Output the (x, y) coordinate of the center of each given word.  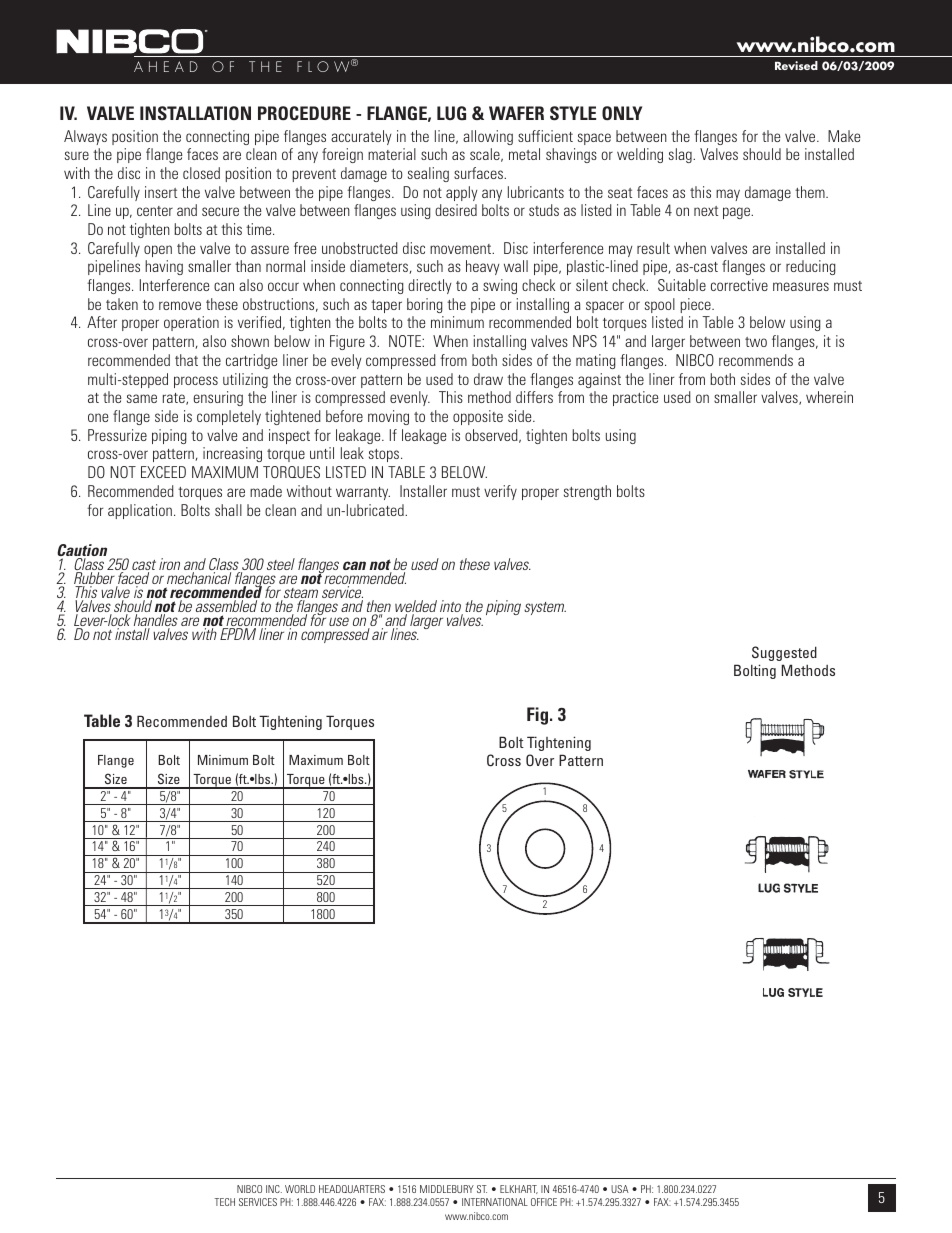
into (451, 607)
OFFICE (544, 1202)
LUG (451, 113)
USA (620, 1189)
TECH (225, 1202)
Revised (796, 65)
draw (488, 379)
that (186, 360)
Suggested (784, 653)
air (380, 634)
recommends (756, 360)
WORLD (300, 1189)
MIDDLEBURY (447, 1189)
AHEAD (166, 66)
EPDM (238, 634)
